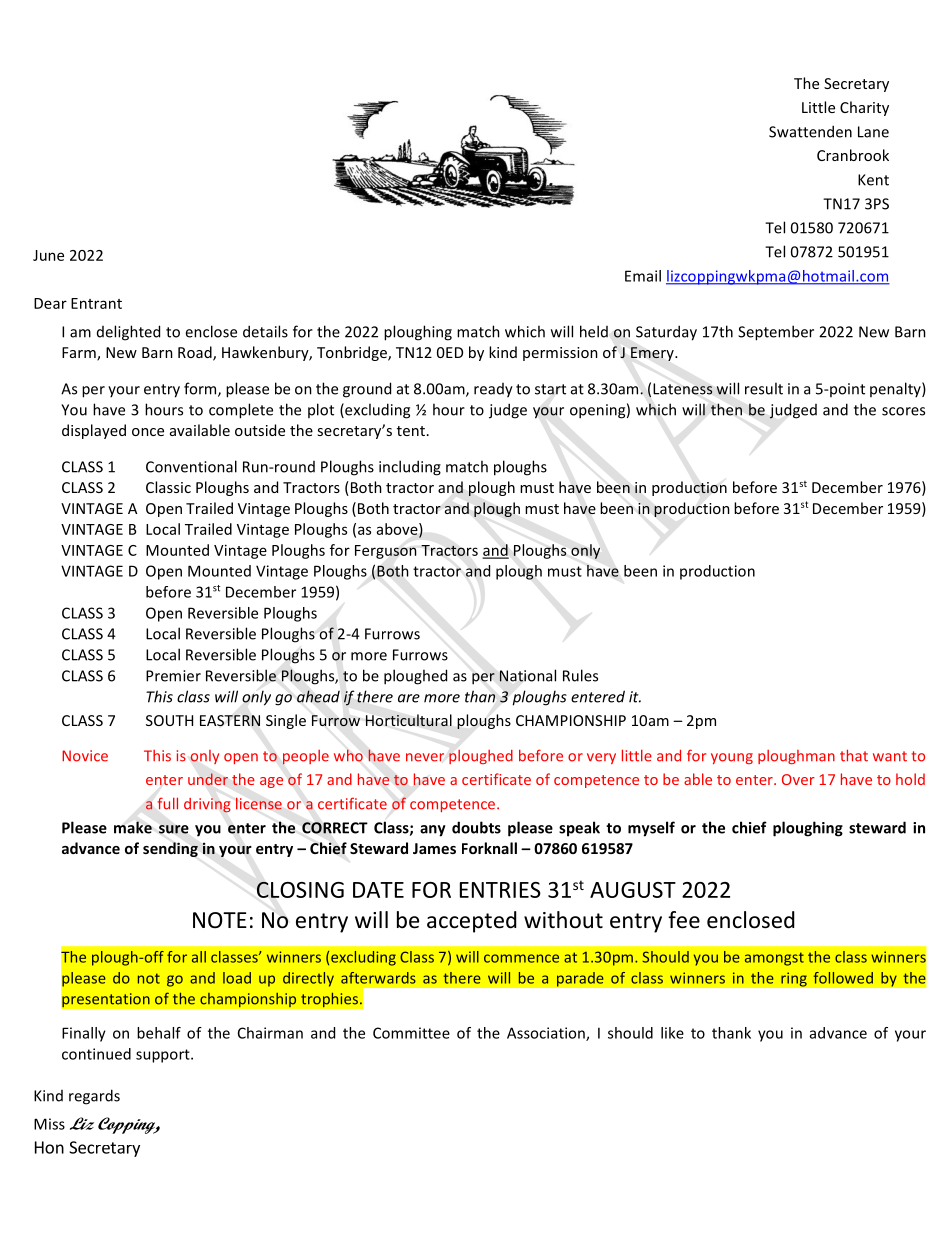 This document has width=952, height=1233. I want to click on doubts, so click(476, 827).
